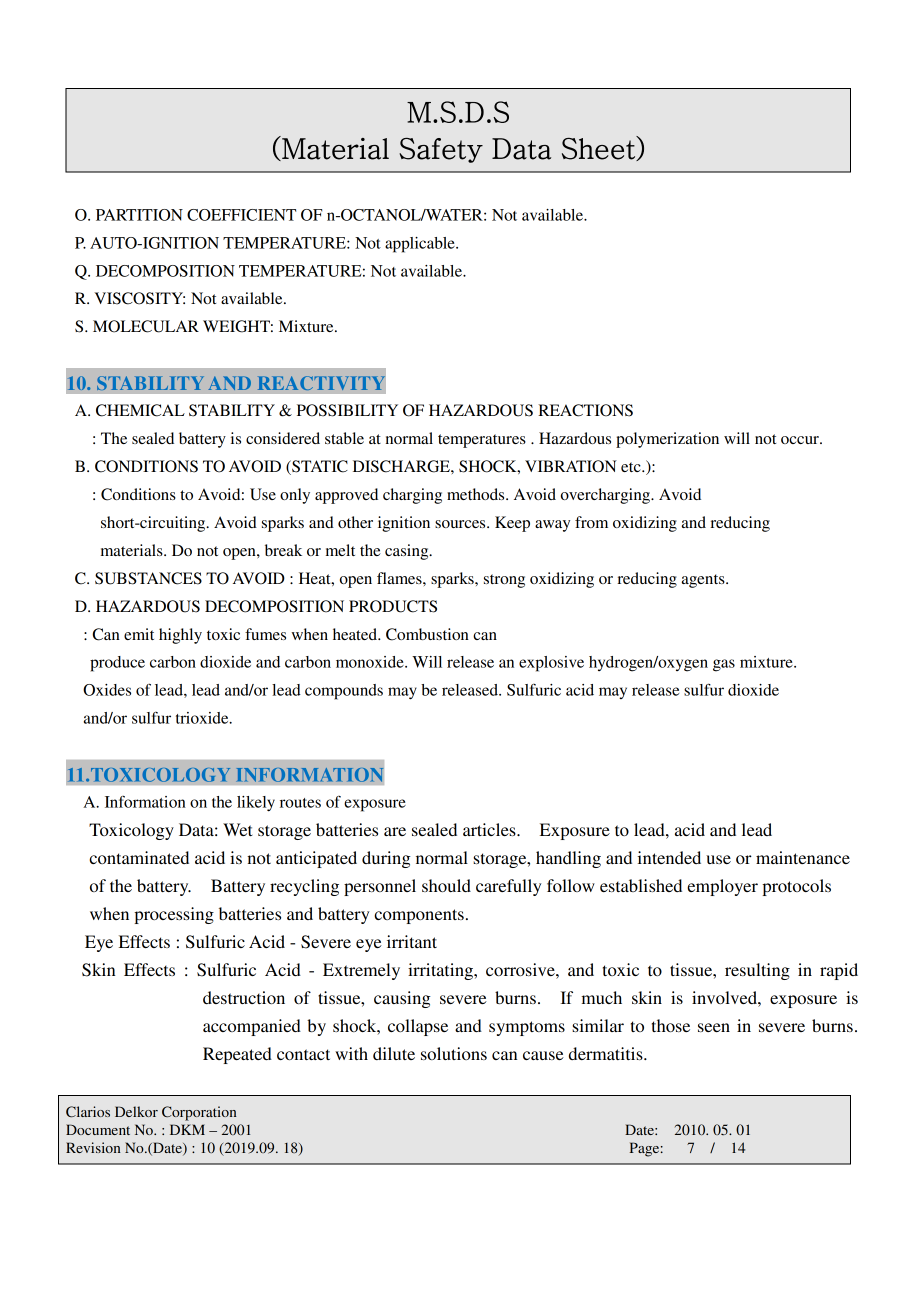 The height and width of the screenshot is (1308, 924). What do you see at coordinates (599, 148) in the screenshot?
I see `Sheet` at bounding box center [599, 148].
